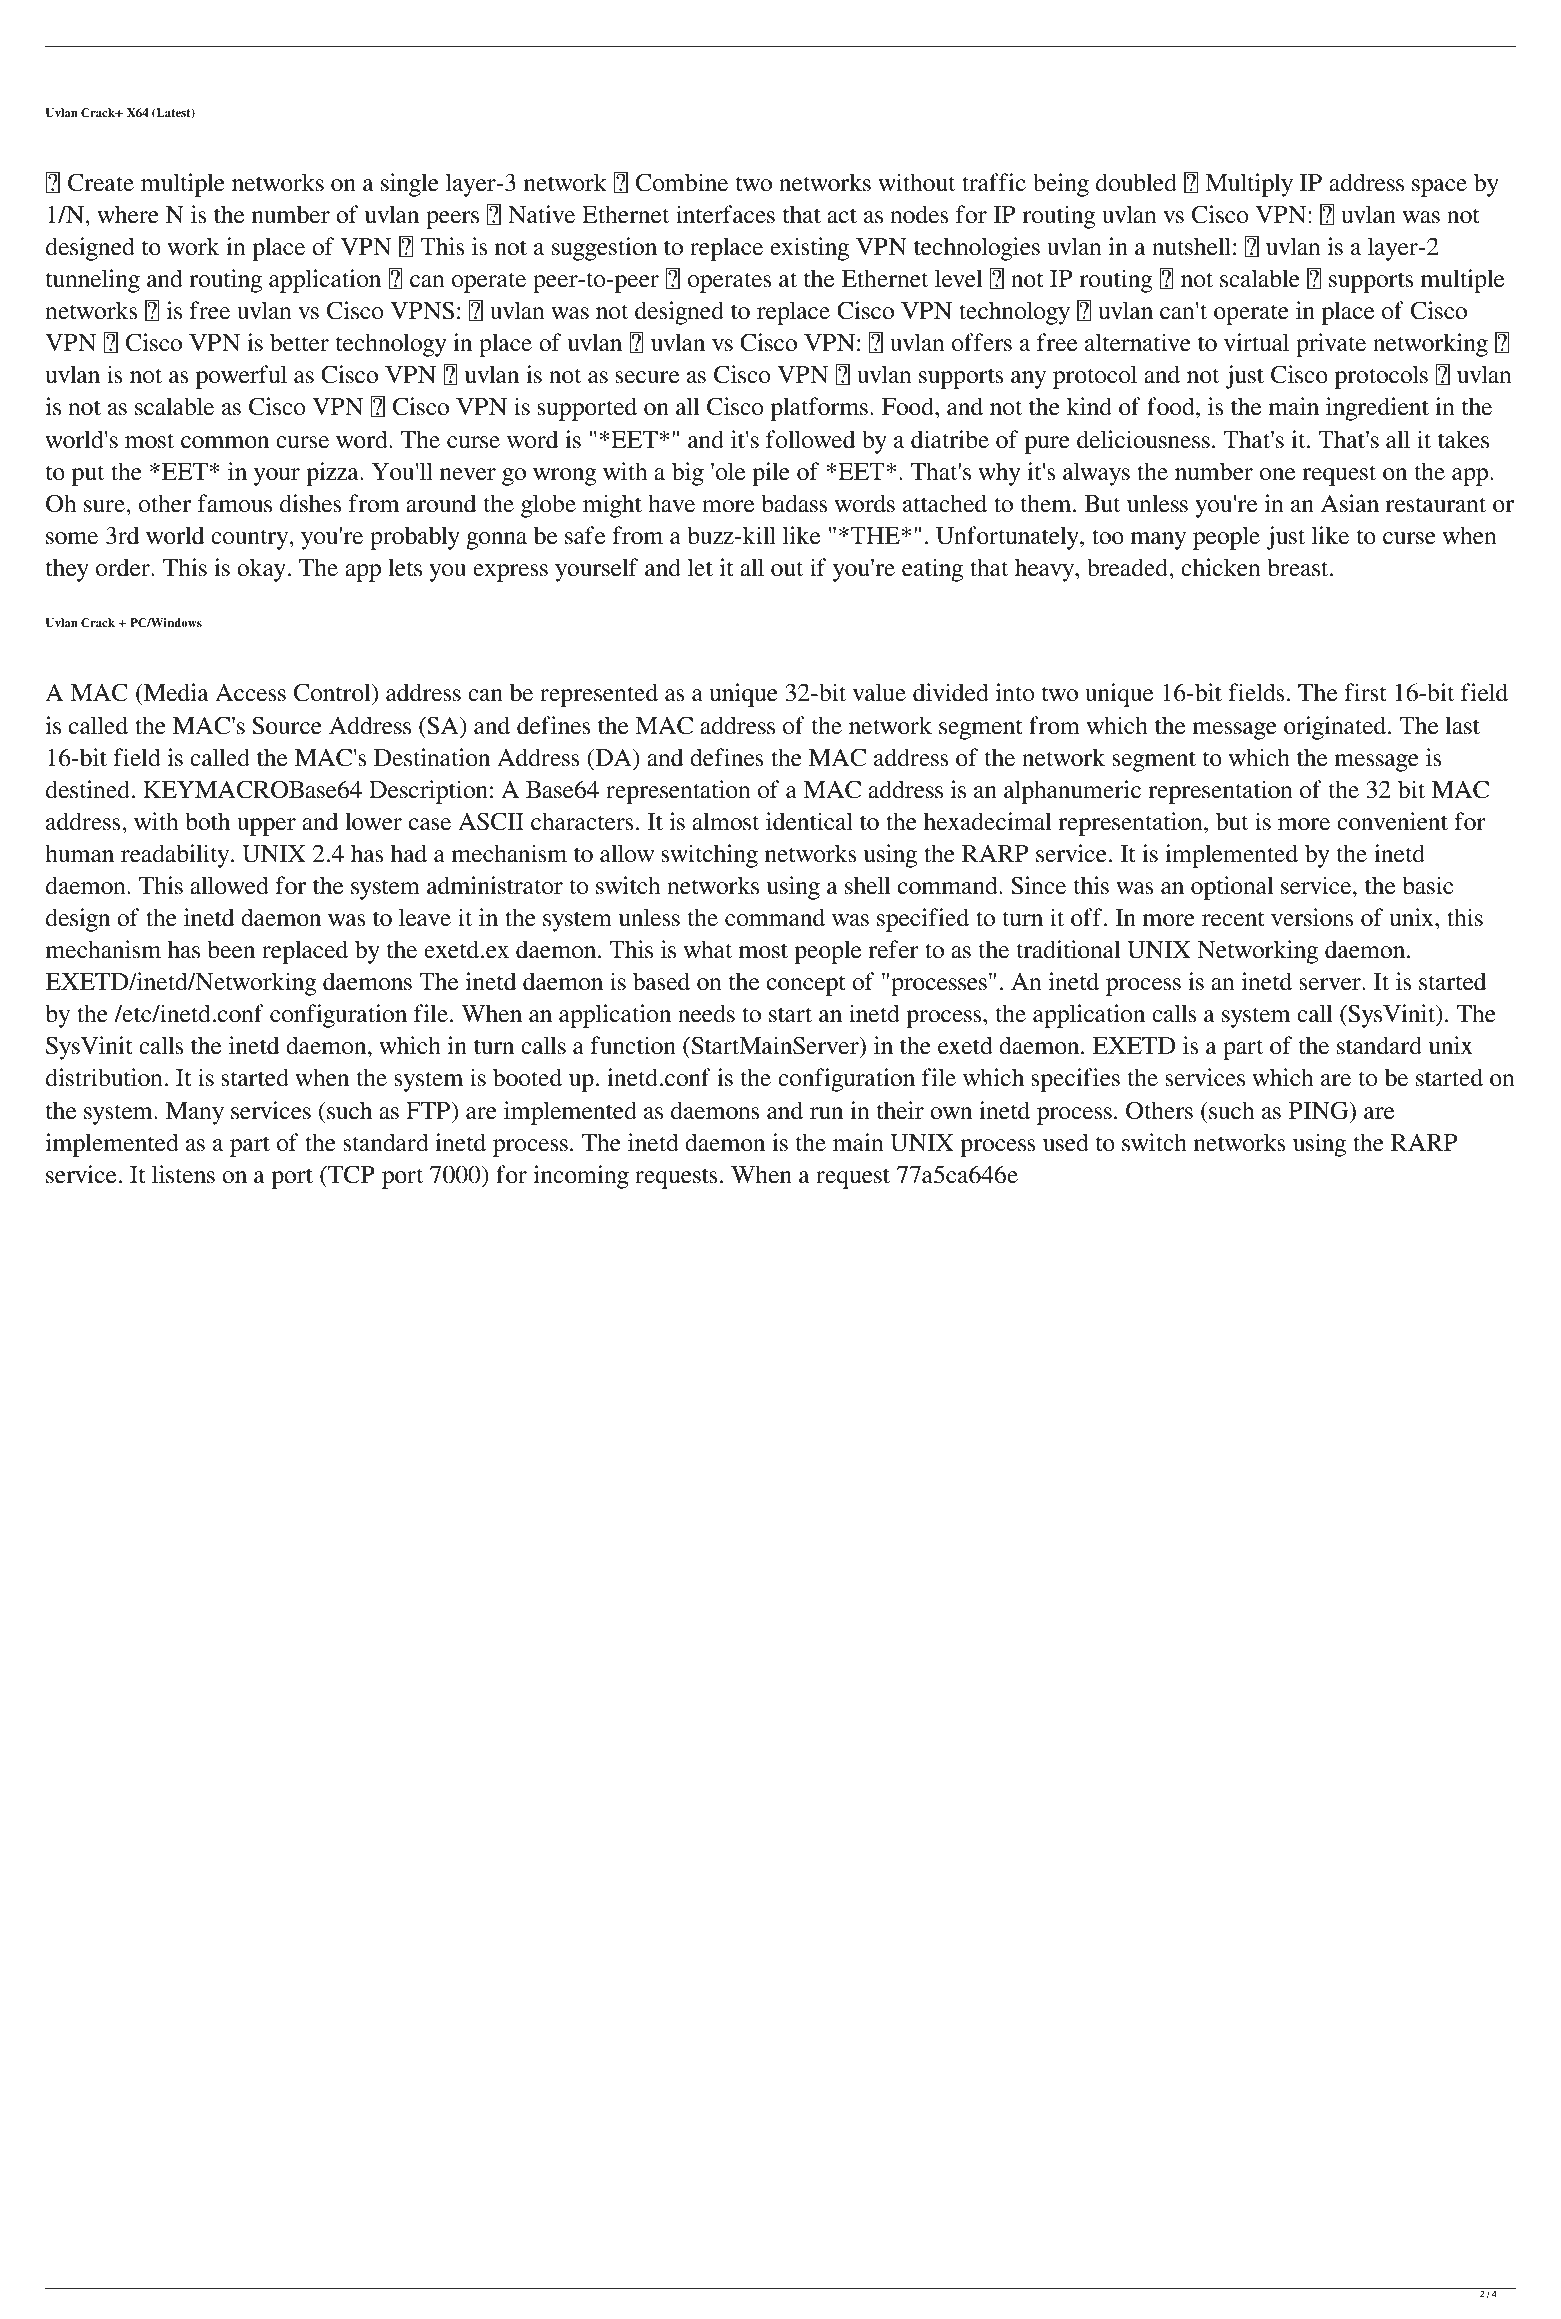  What do you see at coordinates (826, 1113) in the image?
I see `run` at bounding box center [826, 1113].
